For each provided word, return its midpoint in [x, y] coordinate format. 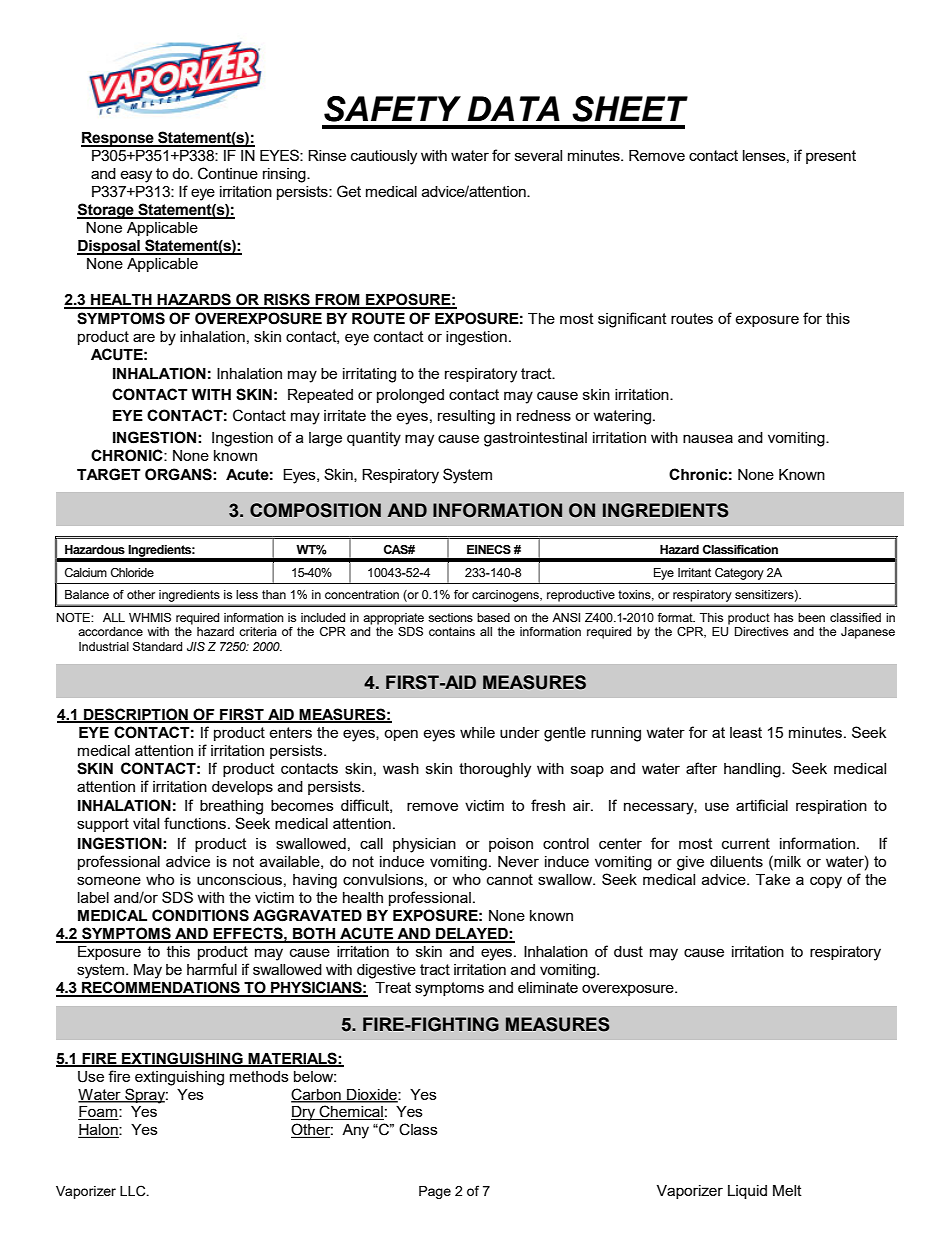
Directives [761, 631]
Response [118, 139]
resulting [466, 417]
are [144, 337]
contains [452, 631]
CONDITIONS [200, 915]
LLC [134, 1191]
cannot [510, 879]
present [831, 157]
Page [435, 1192]
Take [773, 879]
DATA [513, 108]
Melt [787, 1190]
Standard [157, 646]
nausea [708, 438]
